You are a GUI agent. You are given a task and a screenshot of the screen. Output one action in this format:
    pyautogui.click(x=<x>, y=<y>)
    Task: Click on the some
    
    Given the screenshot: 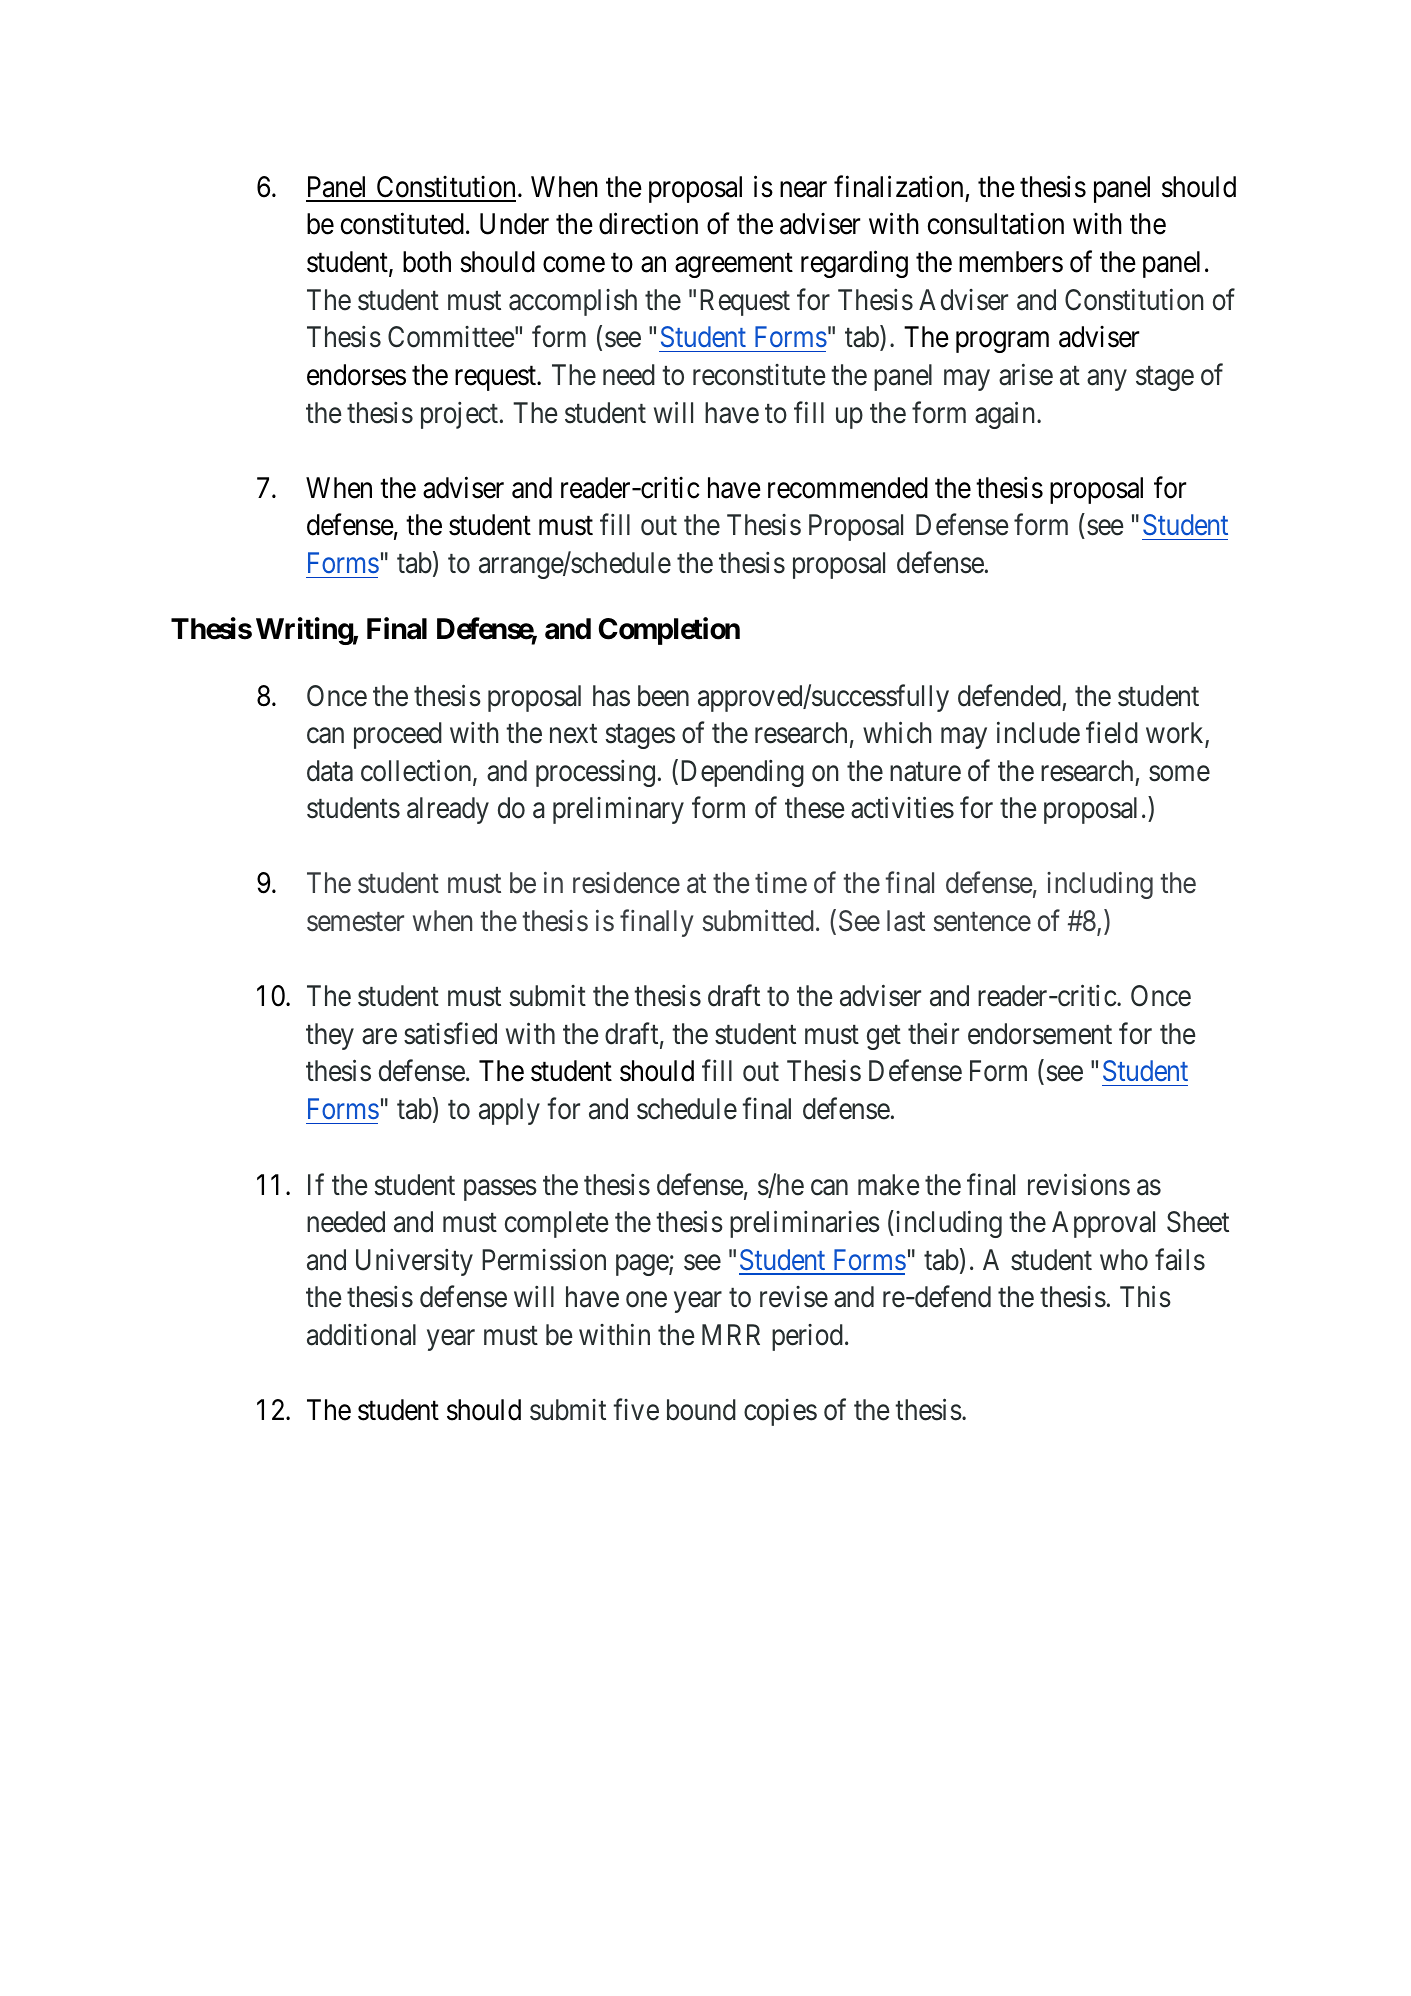 What is the action you would take?
    pyautogui.click(x=1179, y=774)
